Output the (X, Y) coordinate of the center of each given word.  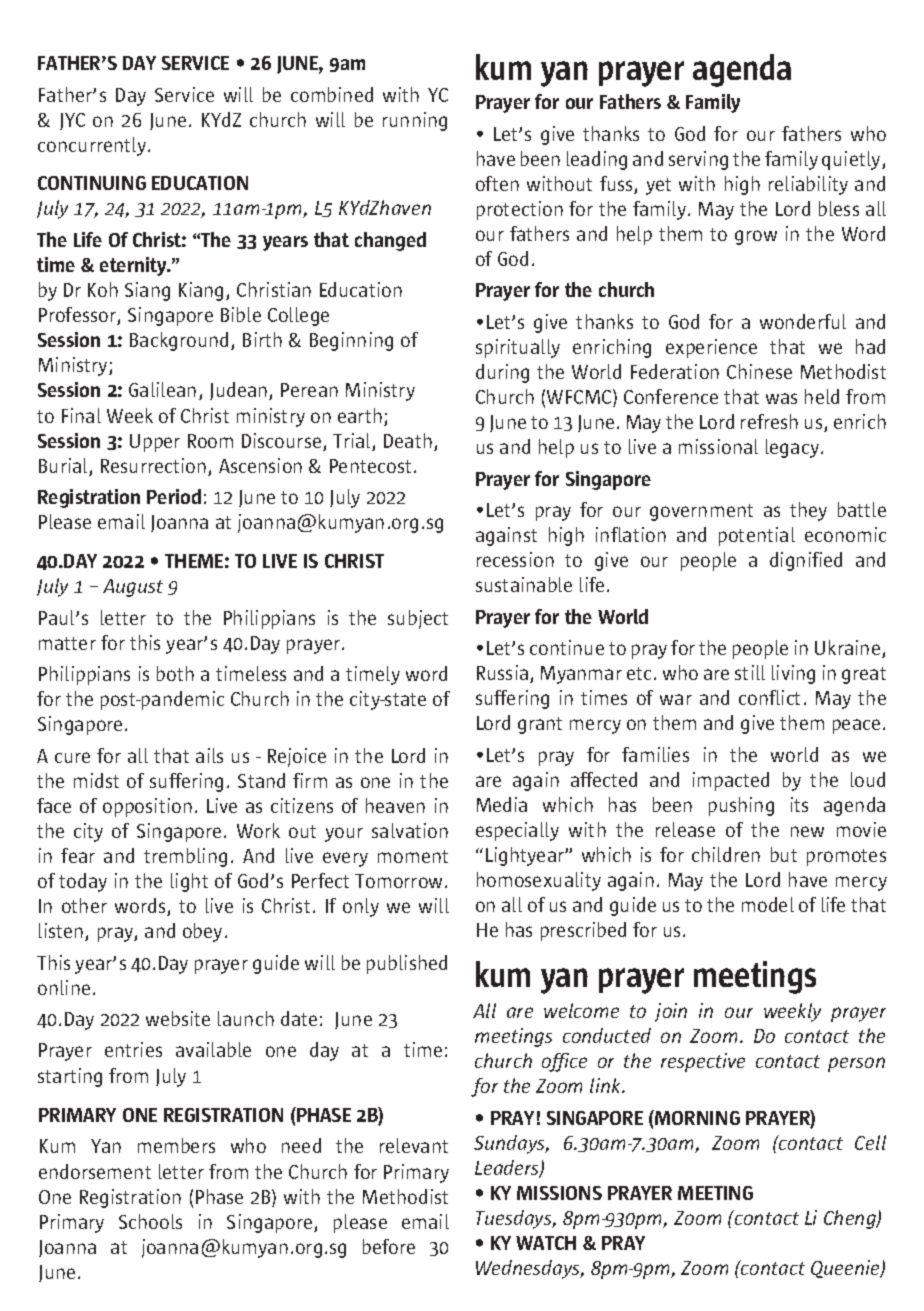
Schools (150, 1221)
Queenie (846, 1269)
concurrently (93, 146)
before (389, 1246)
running (415, 121)
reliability (808, 185)
